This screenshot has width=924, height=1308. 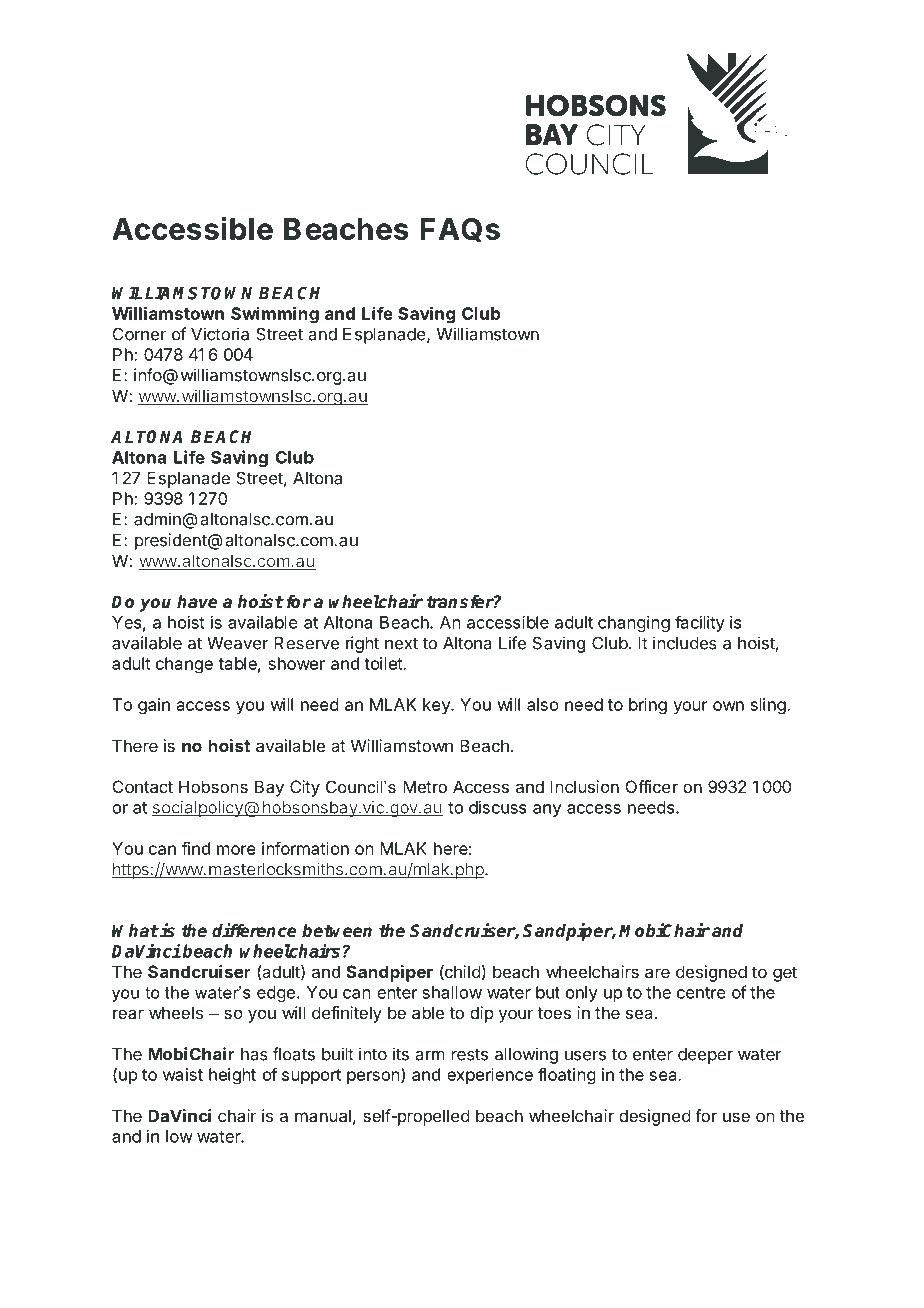 What do you see at coordinates (275, 315) in the screenshot?
I see `Swimming` at bounding box center [275, 315].
